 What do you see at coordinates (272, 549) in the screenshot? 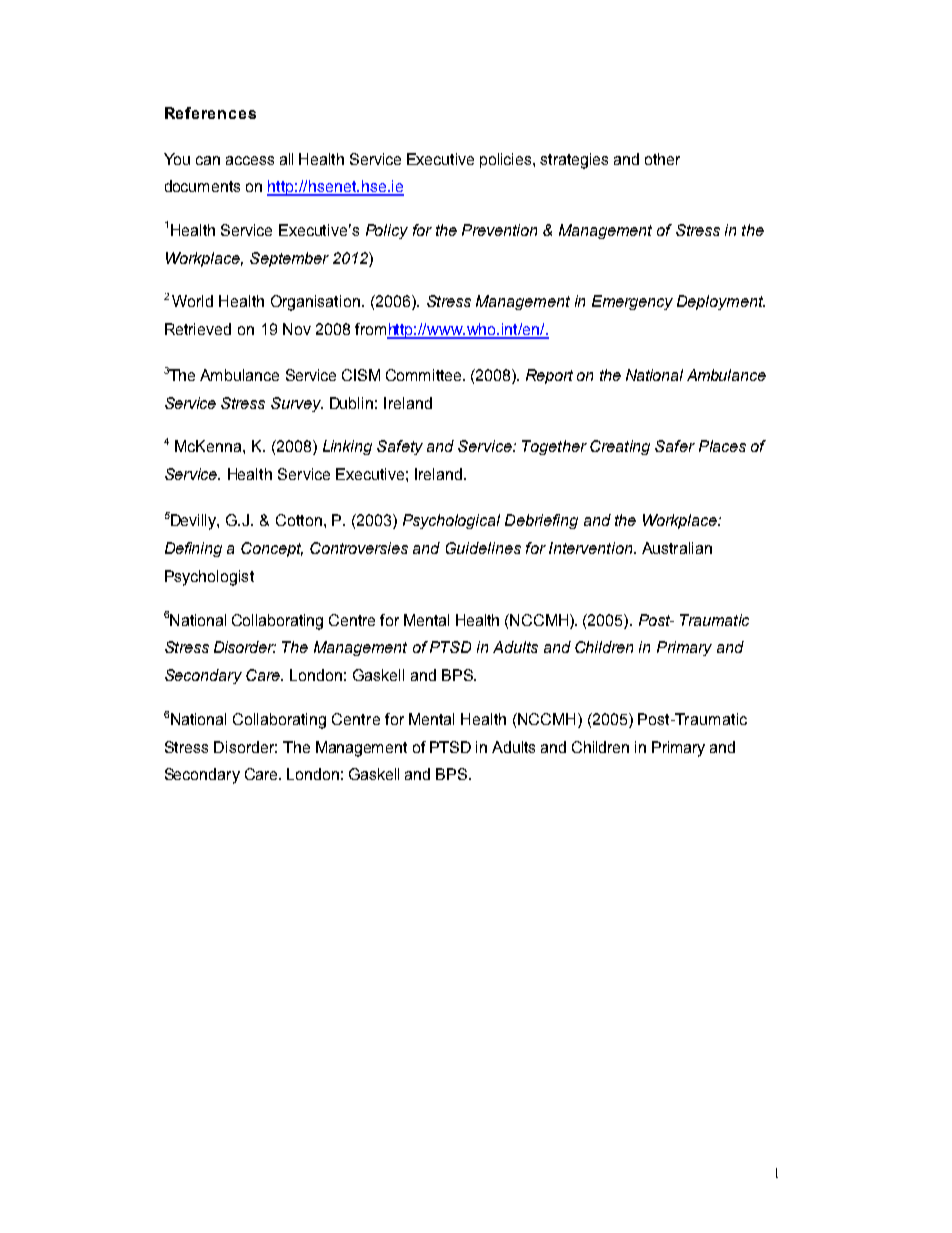
I see `Concept` at bounding box center [272, 549].
